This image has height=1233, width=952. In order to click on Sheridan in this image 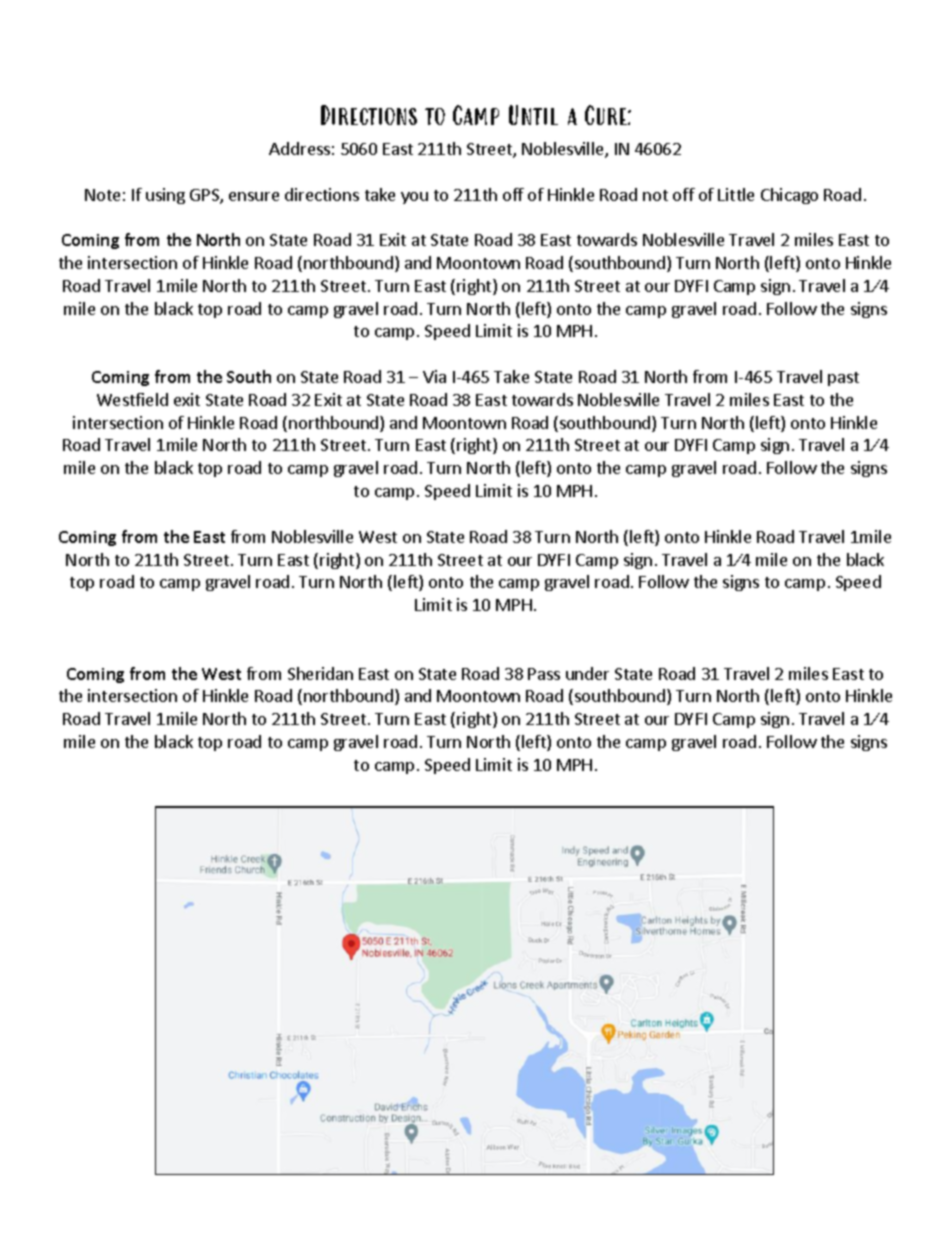, I will do `click(320, 673)`.
